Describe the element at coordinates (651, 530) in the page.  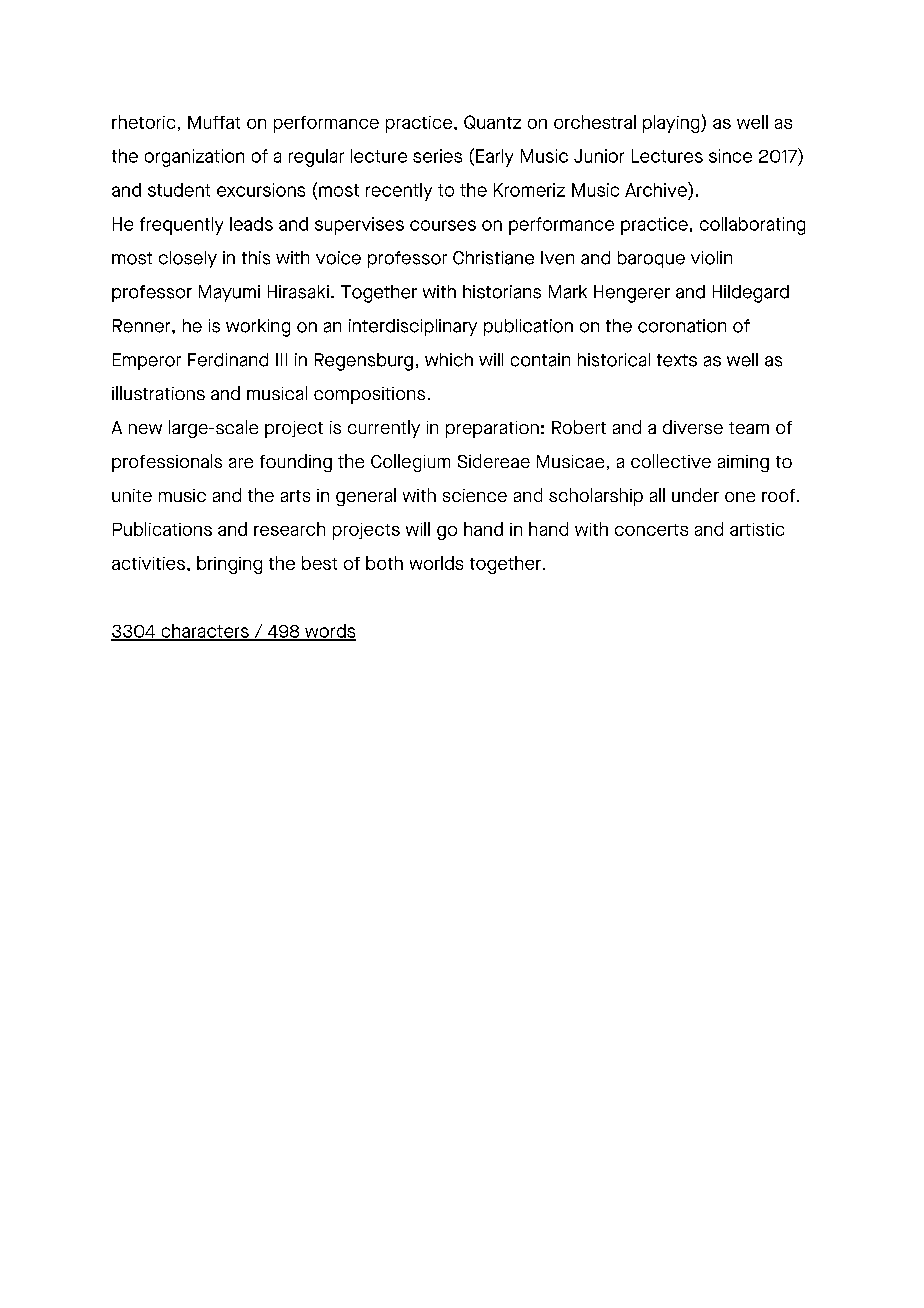
I see `concerts` at that location.
